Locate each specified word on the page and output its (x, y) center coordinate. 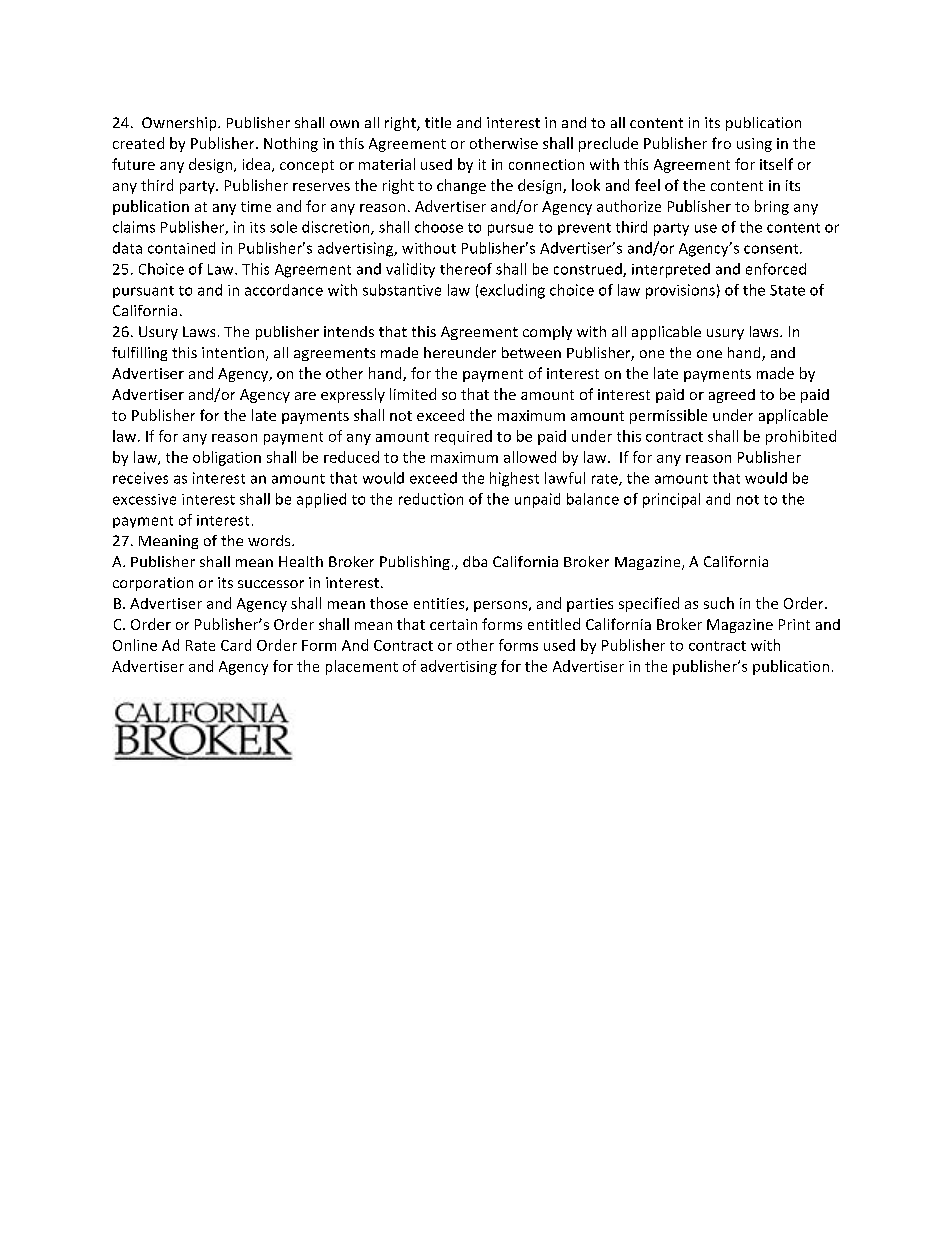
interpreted (671, 270)
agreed (732, 396)
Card (236, 645)
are (305, 396)
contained (181, 248)
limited (413, 394)
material (387, 164)
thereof (466, 269)
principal (671, 500)
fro (721, 143)
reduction (431, 499)
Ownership (180, 124)
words (270, 540)
